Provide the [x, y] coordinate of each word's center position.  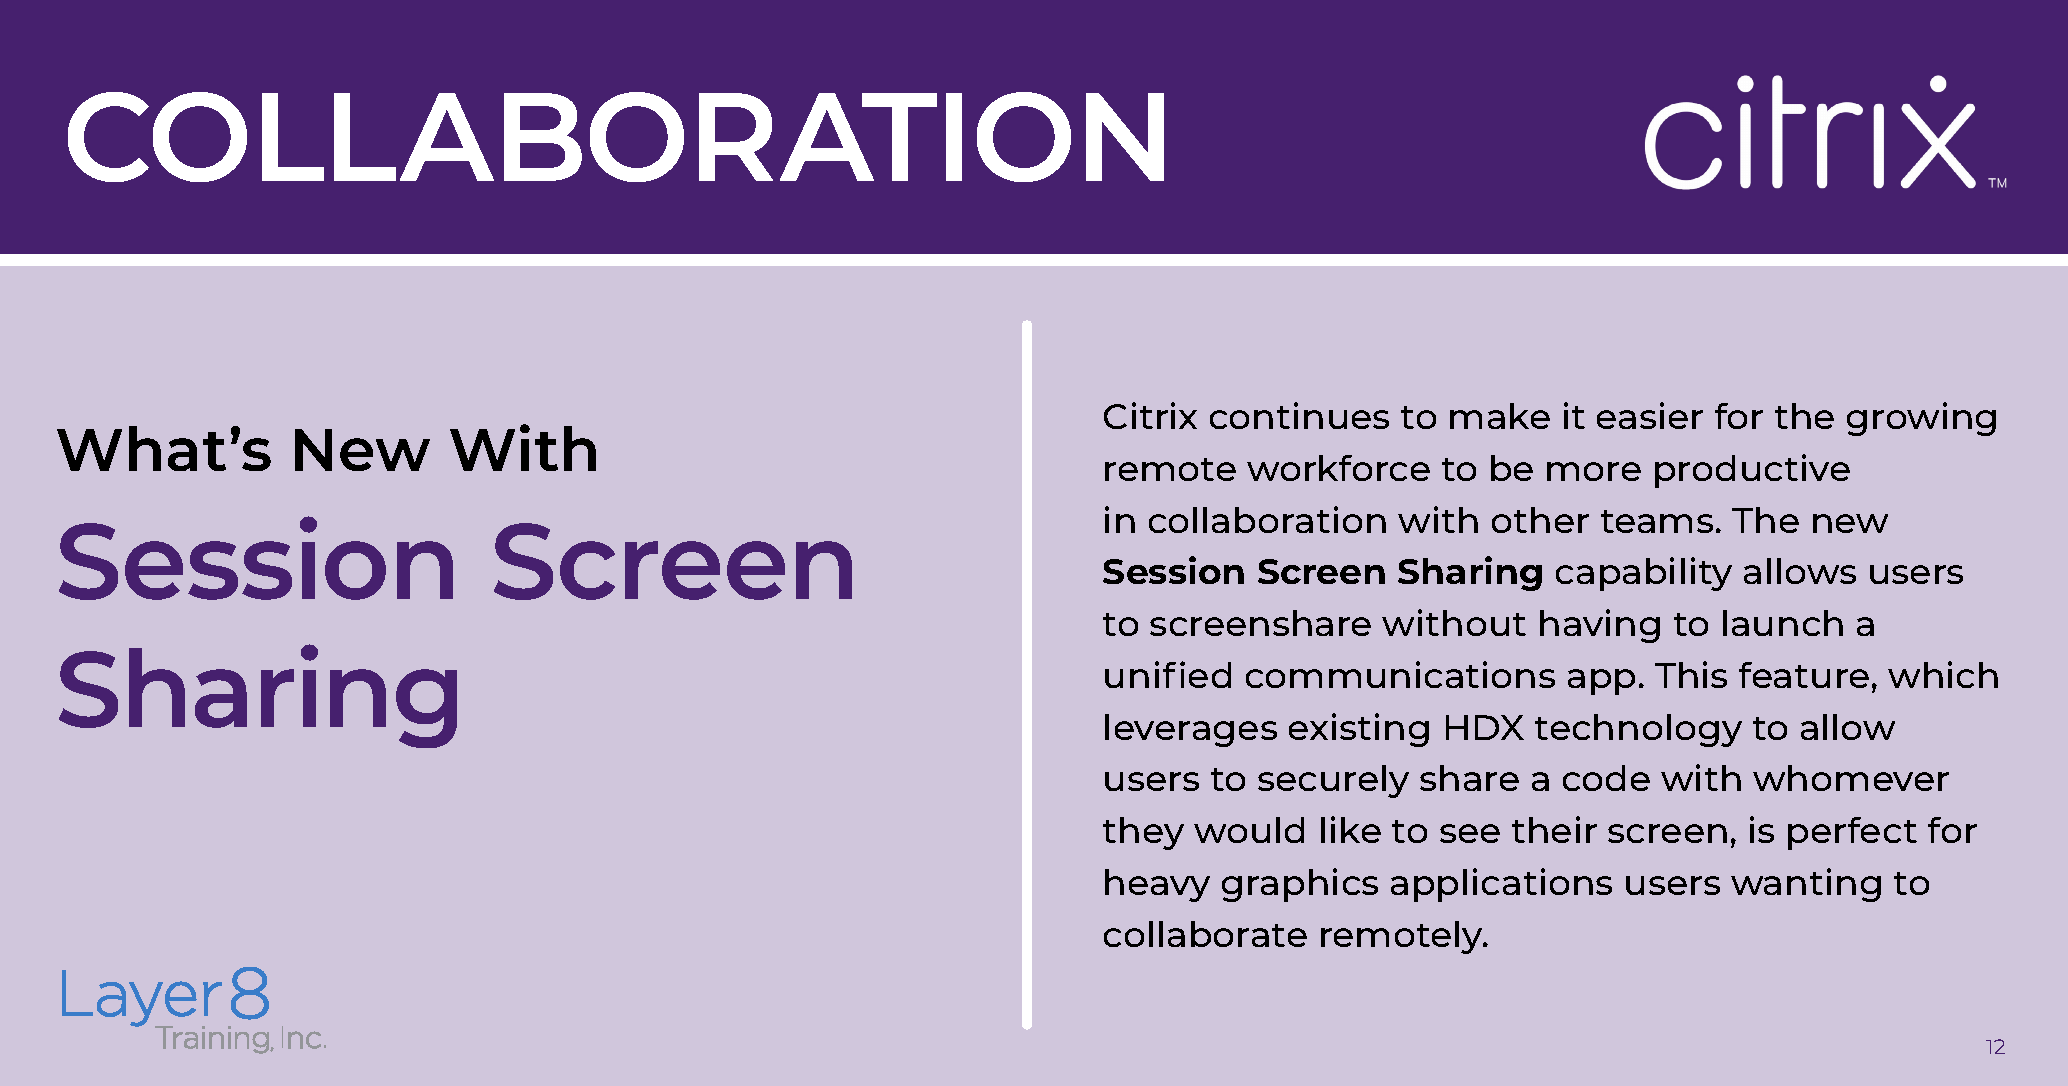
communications [1400, 674]
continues [1299, 415]
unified [1168, 674]
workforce [1338, 468]
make [1500, 416]
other [1540, 520]
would [1249, 830]
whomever [1851, 778]
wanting [1806, 885]
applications [1501, 885]
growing [1921, 419]
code [1606, 778]
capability [1644, 574]
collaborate [1205, 934]
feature [1804, 675]
